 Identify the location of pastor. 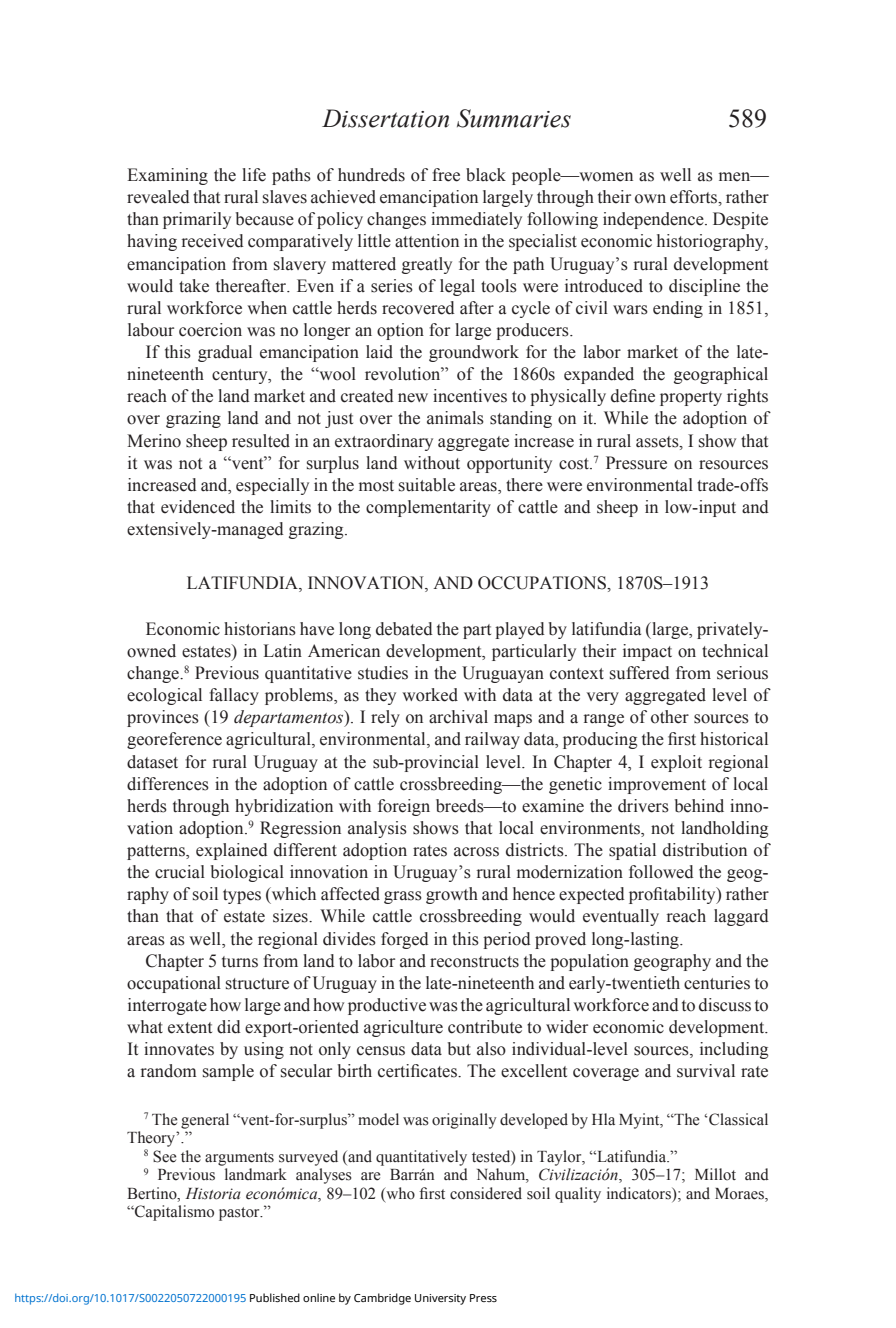
(240, 1214).
